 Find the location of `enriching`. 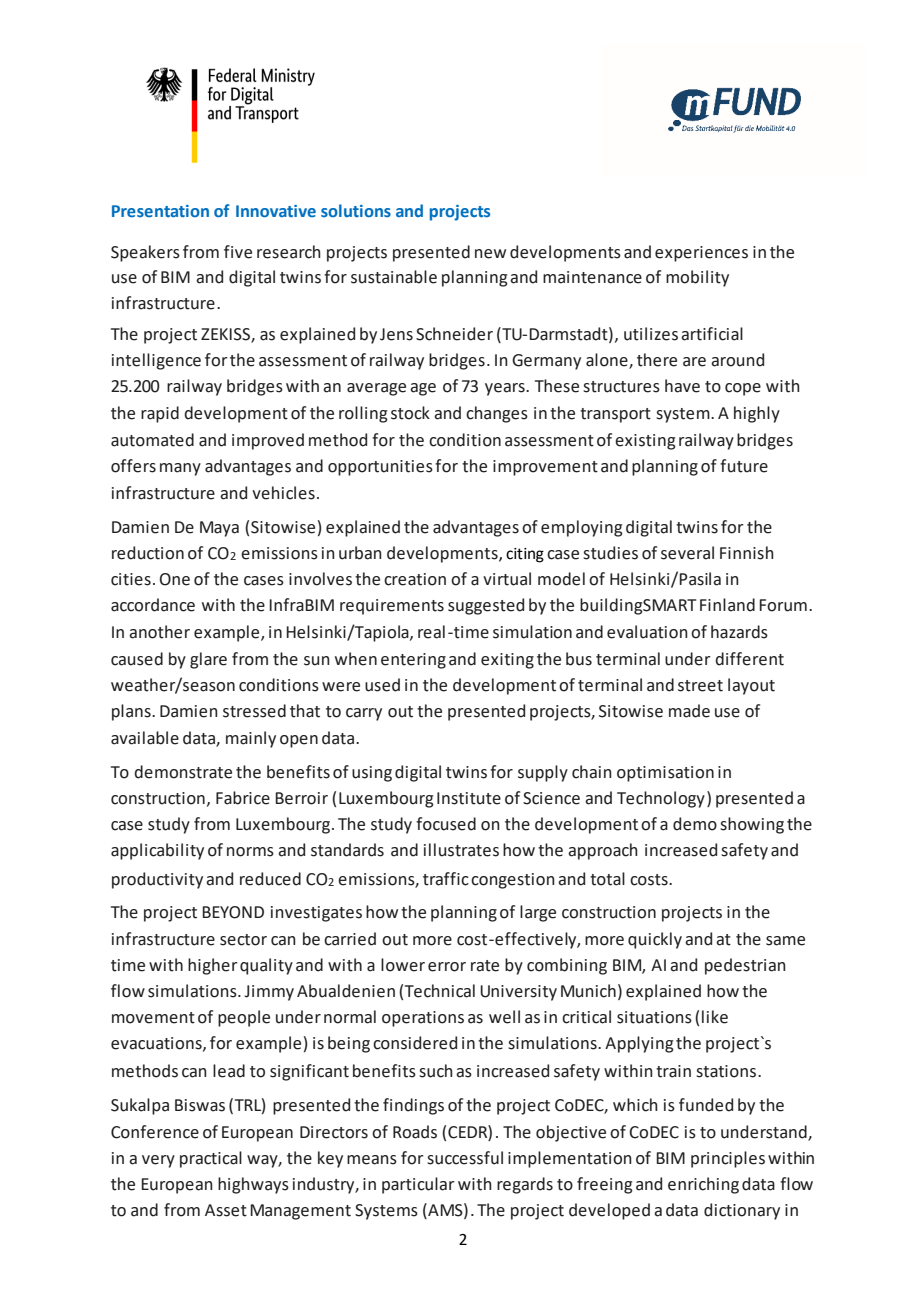

enriching is located at coordinates (703, 1185).
